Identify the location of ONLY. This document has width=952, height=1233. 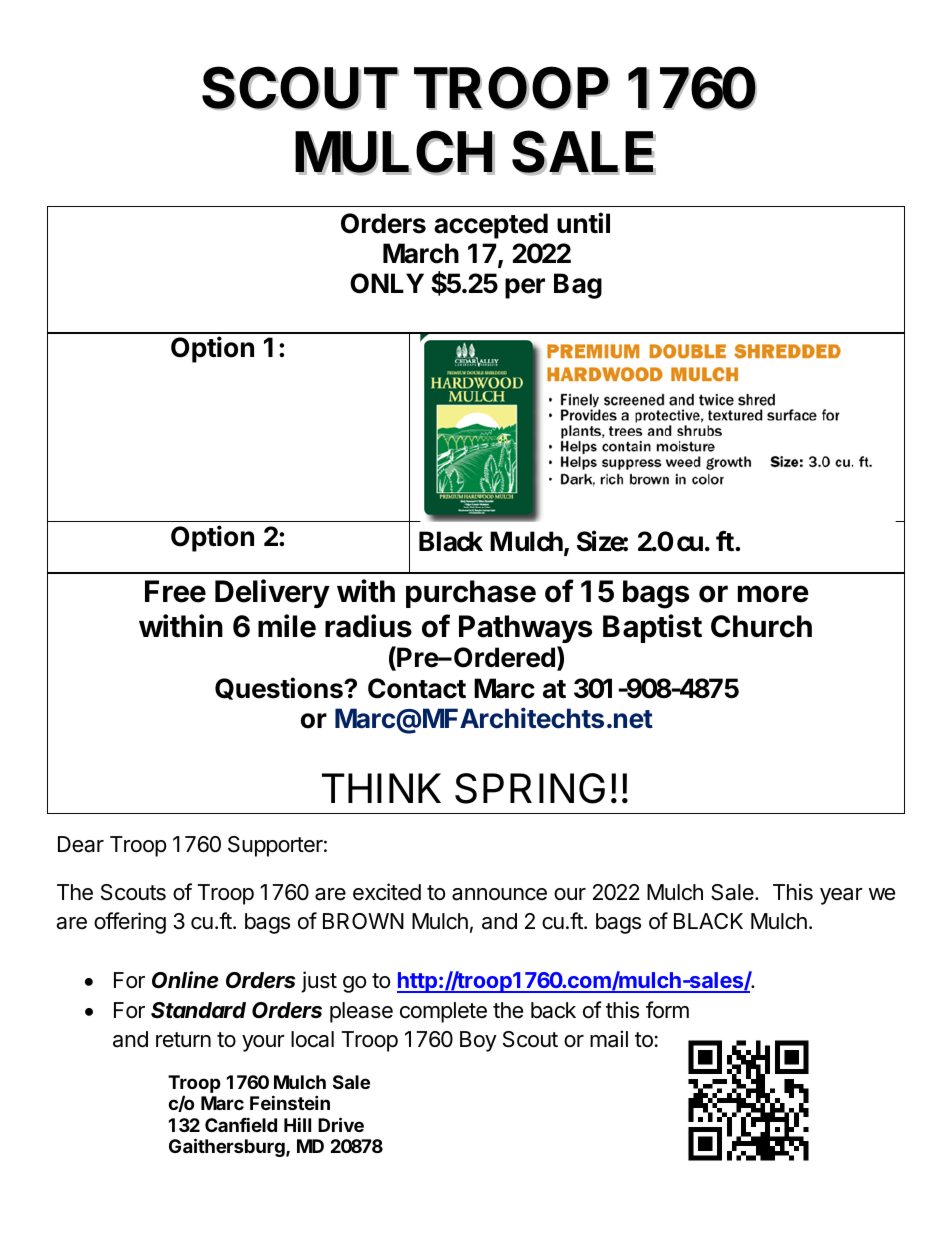
(387, 283).
